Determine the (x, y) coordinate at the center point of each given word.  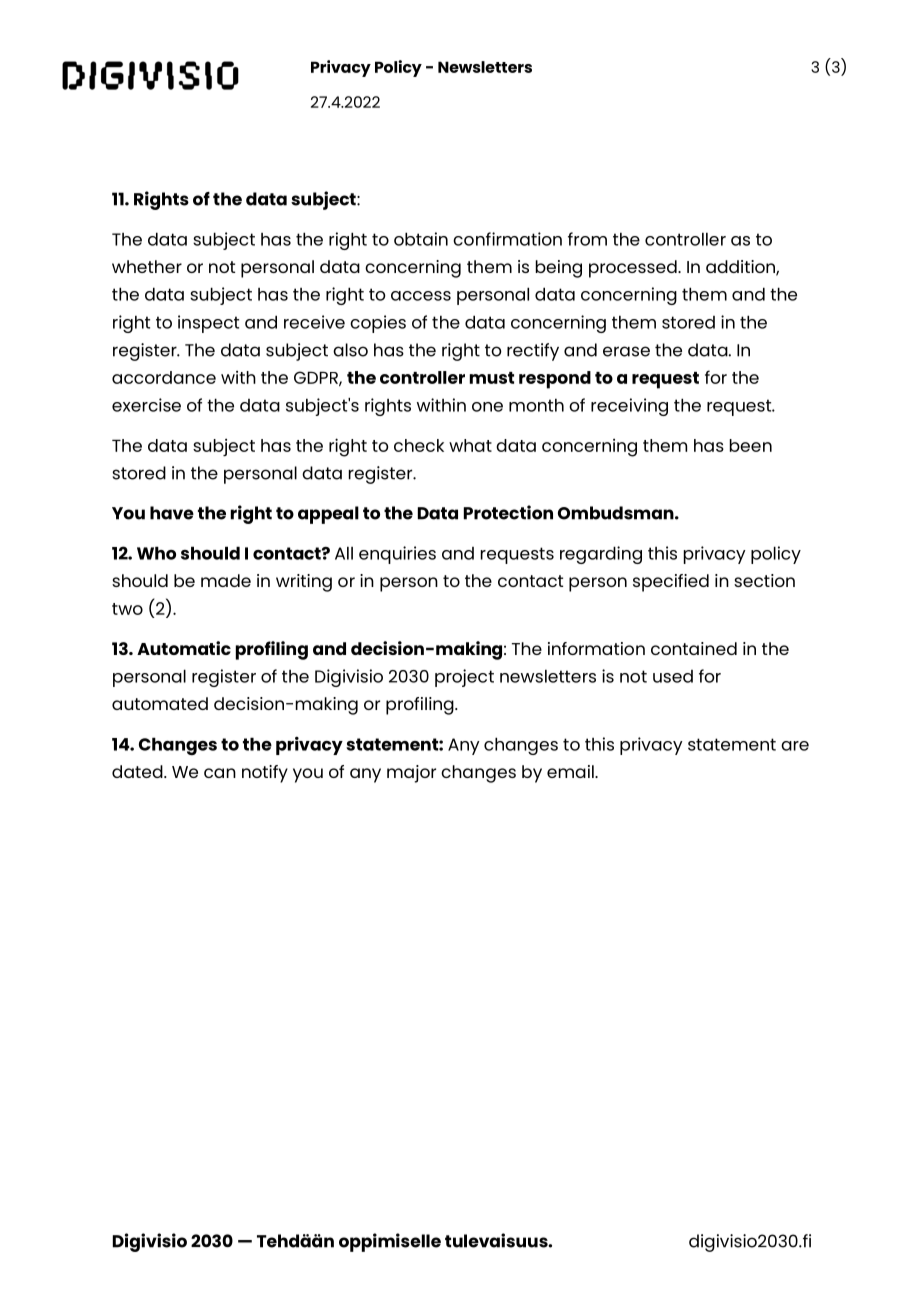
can (220, 773)
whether (147, 266)
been (751, 445)
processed (634, 269)
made (226, 580)
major (411, 774)
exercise (146, 405)
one (487, 407)
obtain (421, 239)
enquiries (397, 555)
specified (671, 583)
